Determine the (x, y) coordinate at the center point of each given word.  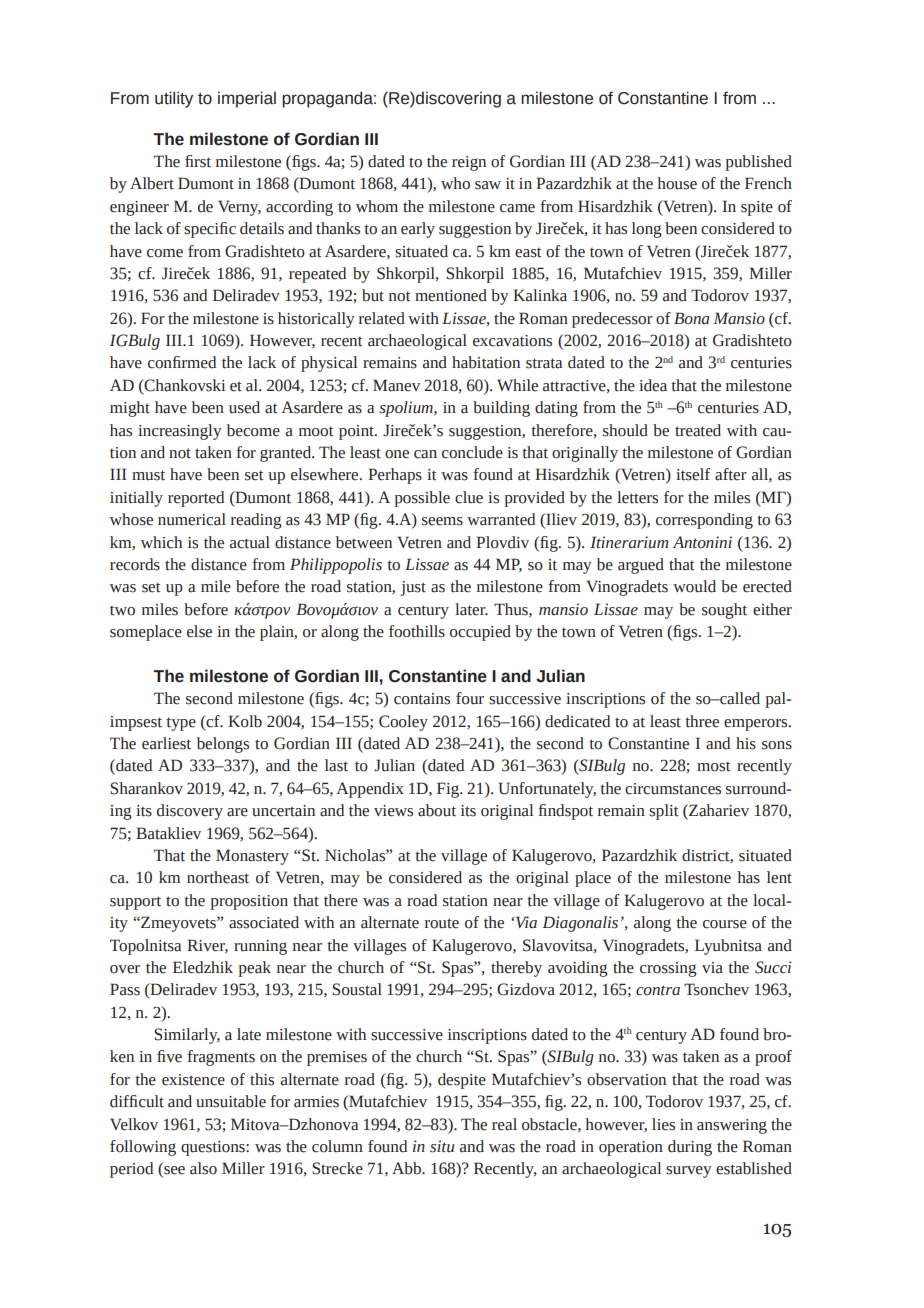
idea (653, 385)
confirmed (182, 362)
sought (724, 611)
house (677, 183)
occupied (480, 633)
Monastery (252, 857)
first (198, 161)
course (725, 924)
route (442, 923)
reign (469, 163)
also (203, 1168)
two (122, 610)
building (501, 409)
